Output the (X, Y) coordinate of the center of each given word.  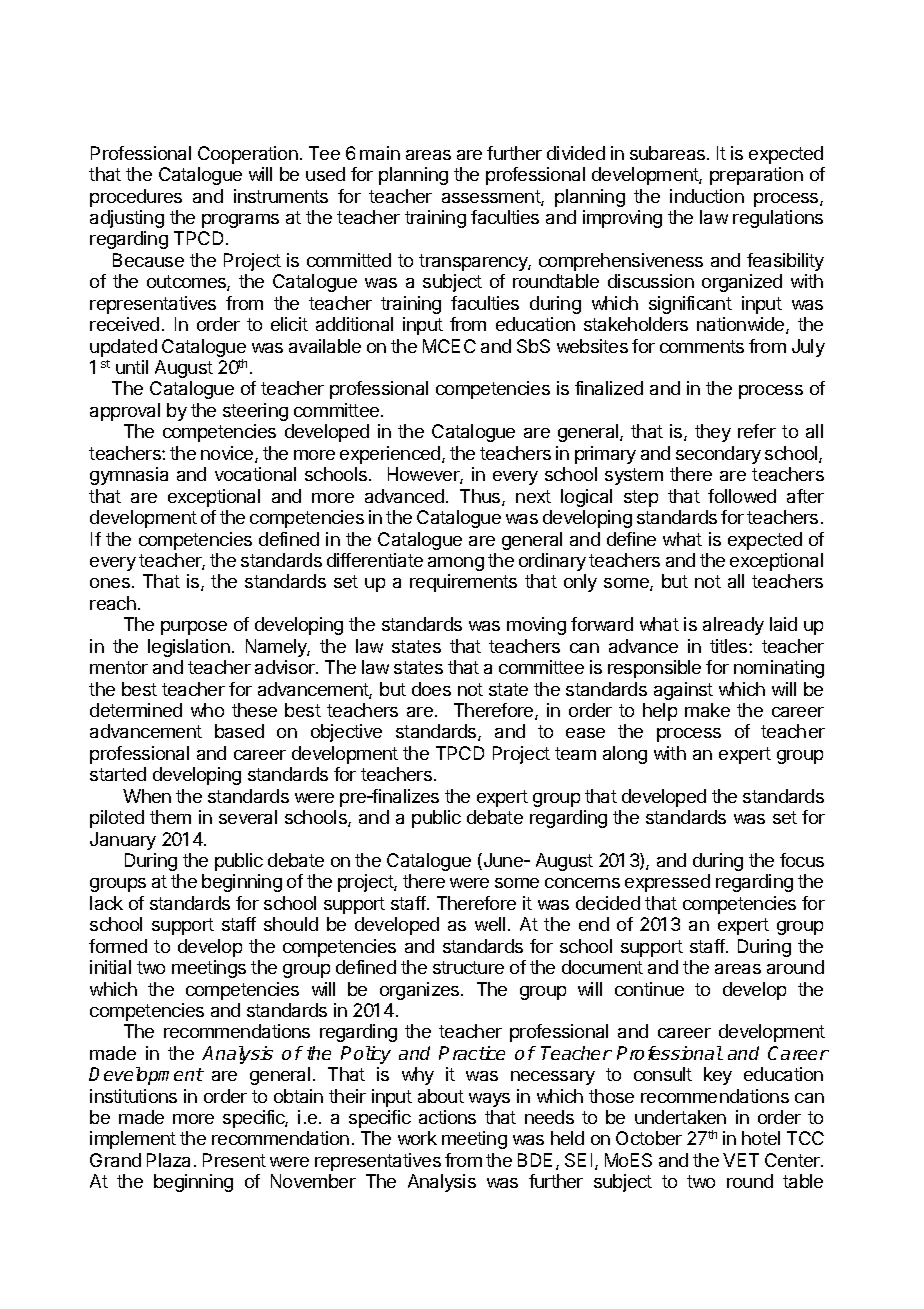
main (380, 153)
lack (106, 903)
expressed (667, 883)
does (431, 689)
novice (228, 454)
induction (707, 196)
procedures (136, 198)
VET (741, 1160)
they (713, 433)
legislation (189, 648)
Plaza (168, 1160)
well (490, 924)
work (417, 1138)
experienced (391, 455)
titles (730, 646)
